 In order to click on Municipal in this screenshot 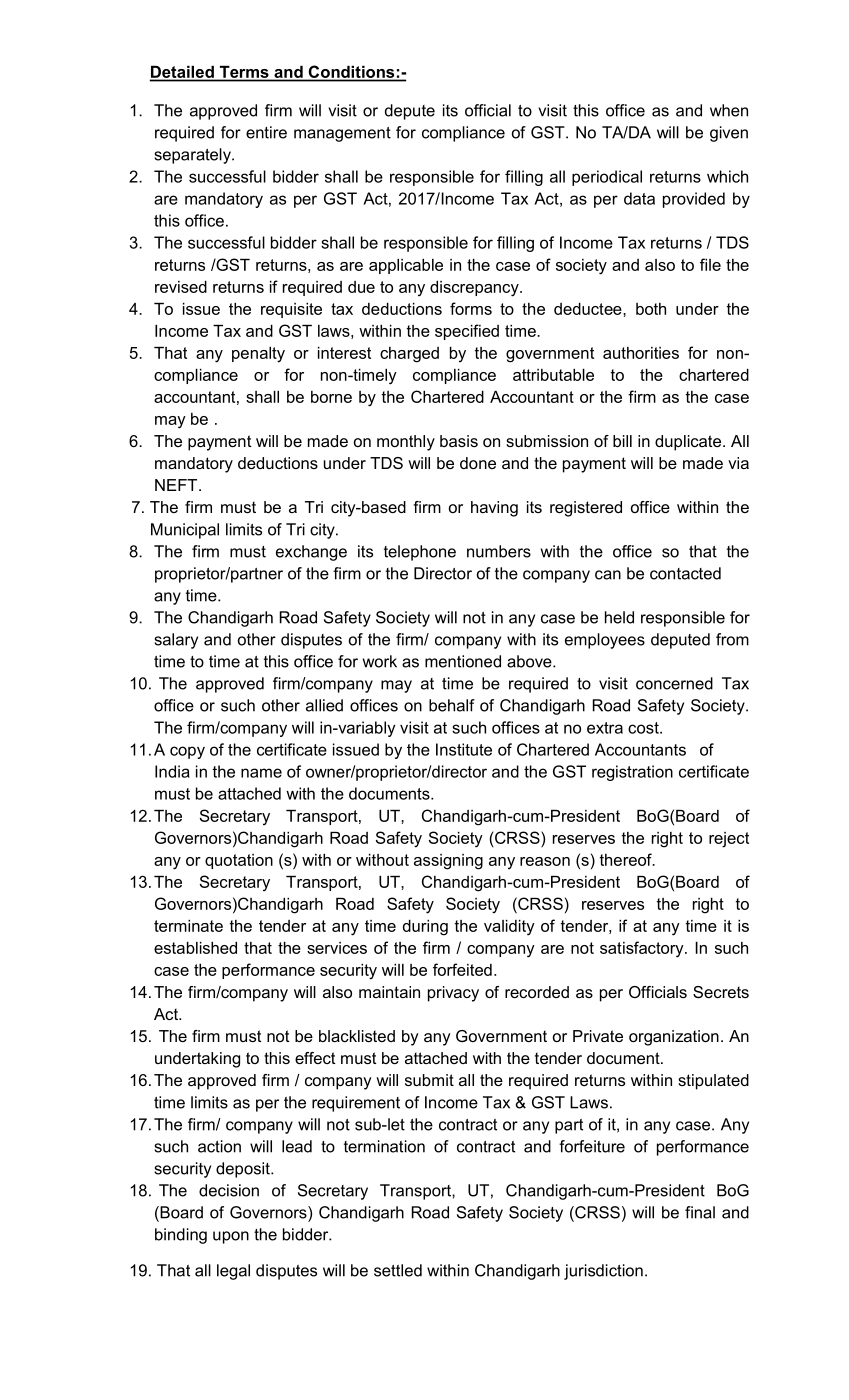, I will do `click(185, 531)`.
